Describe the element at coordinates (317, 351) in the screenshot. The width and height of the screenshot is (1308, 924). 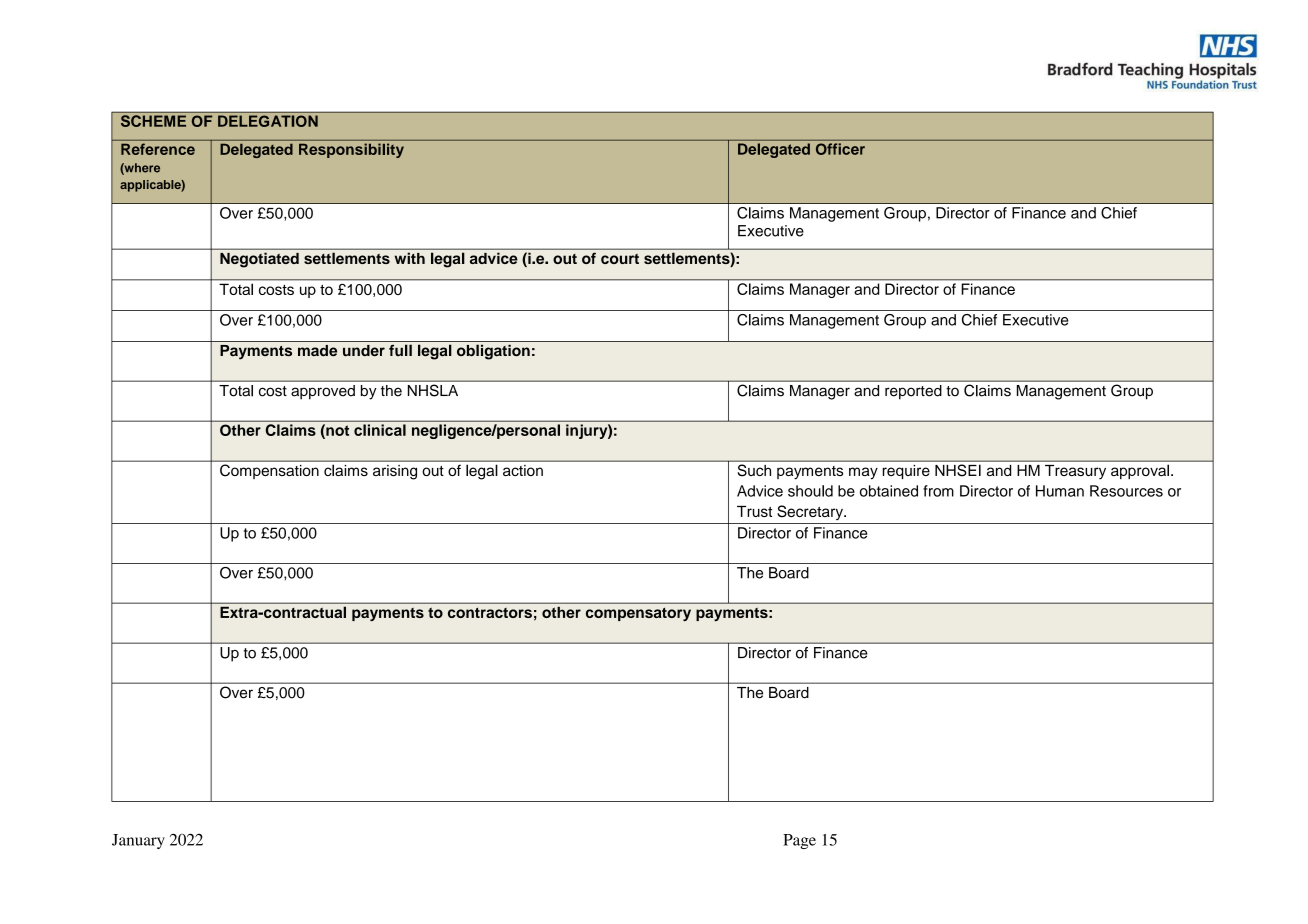
I see `made` at that location.
